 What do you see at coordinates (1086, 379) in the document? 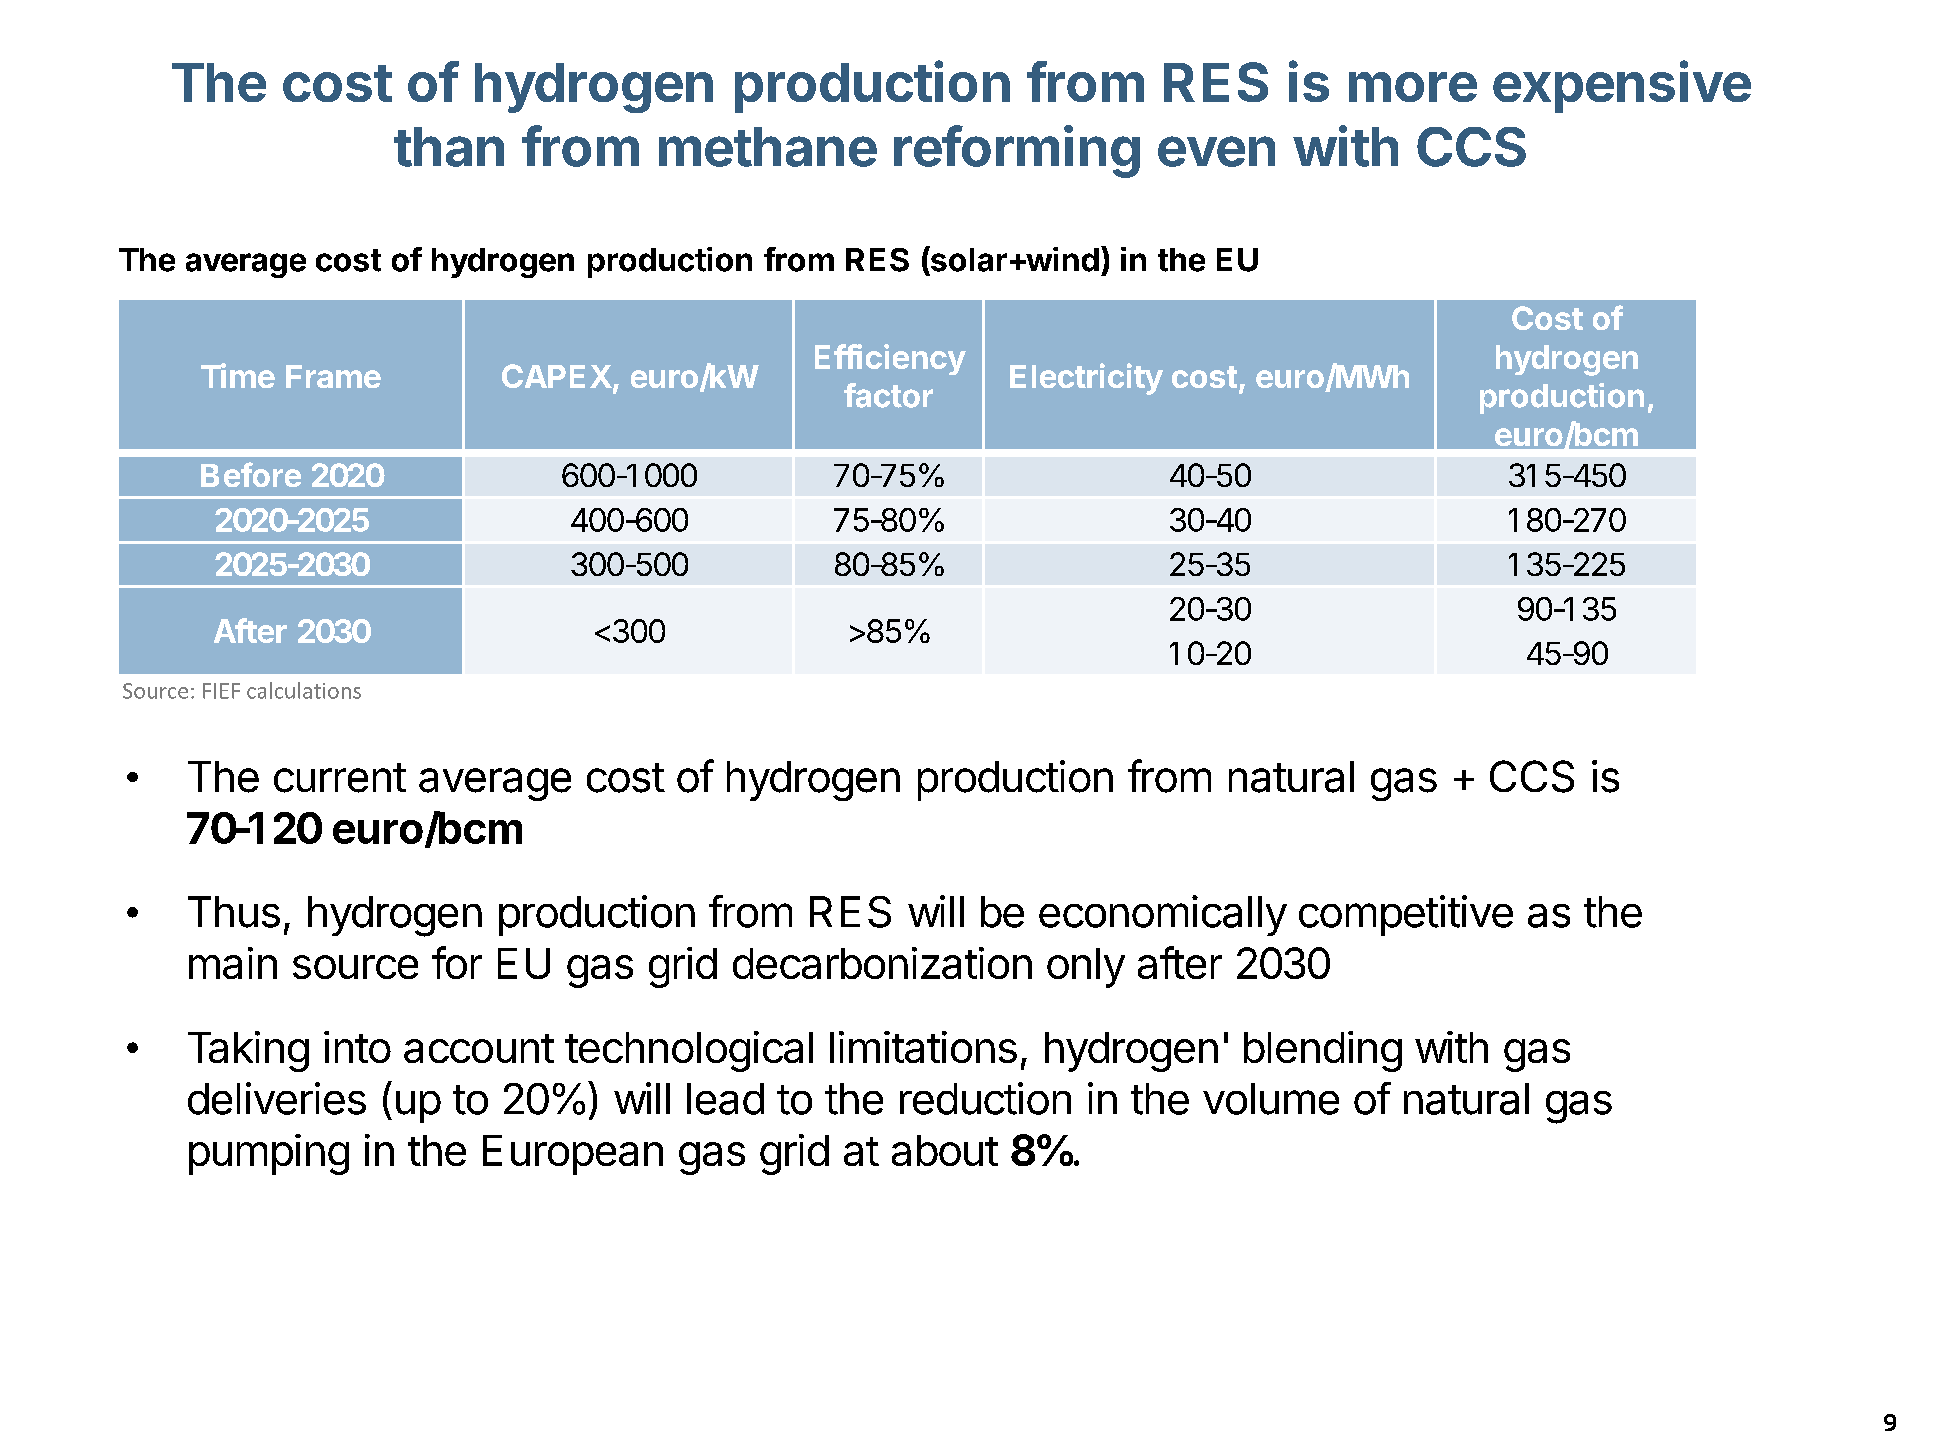
I see `Electricity` at bounding box center [1086, 379].
